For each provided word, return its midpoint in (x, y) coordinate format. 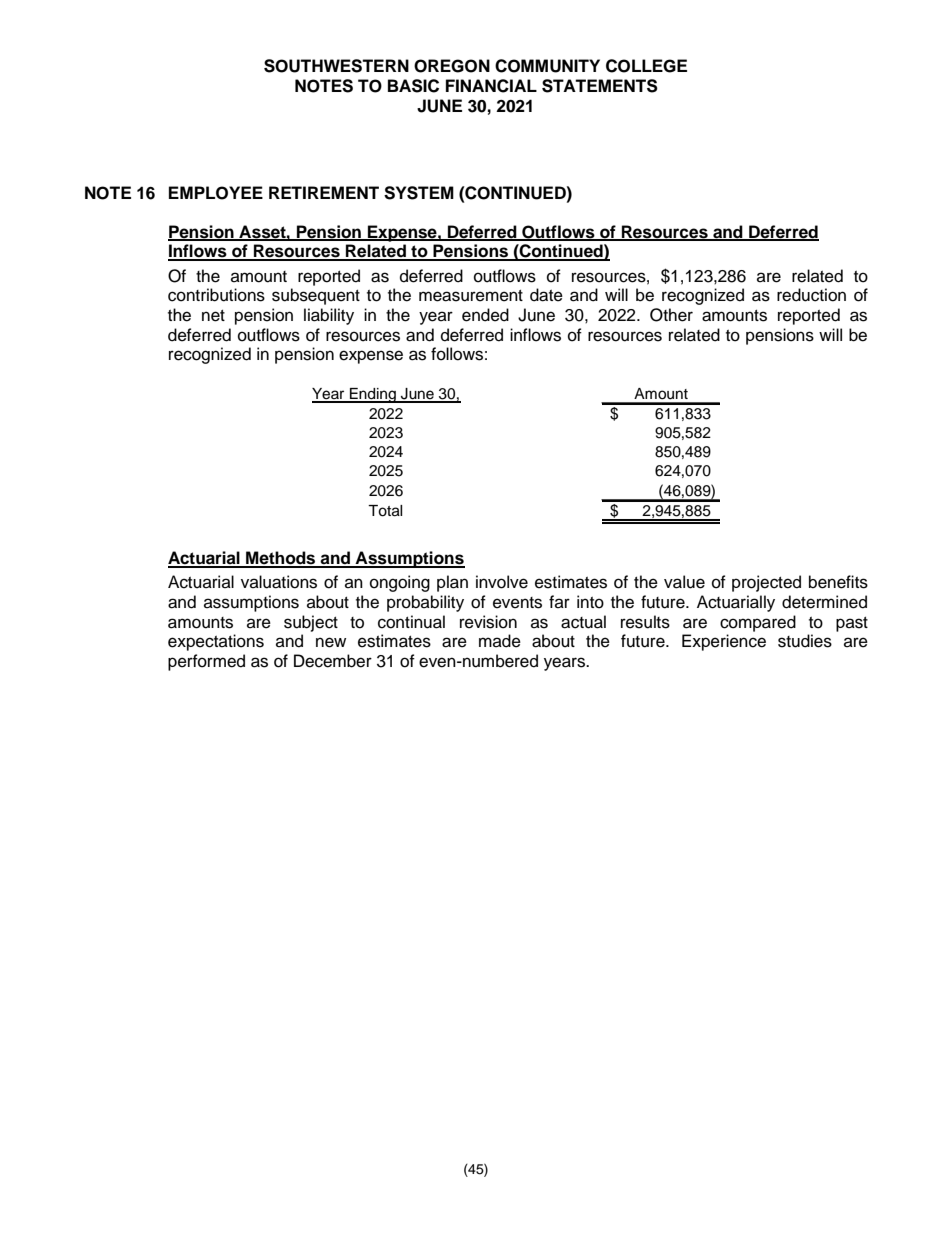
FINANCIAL (491, 86)
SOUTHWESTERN (336, 66)
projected (766, 583)
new (331, 642)
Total (385, 511)
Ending (373, 395)
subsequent (316, 296)
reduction (811, 295)
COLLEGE (646, 66)
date (546, 295)
